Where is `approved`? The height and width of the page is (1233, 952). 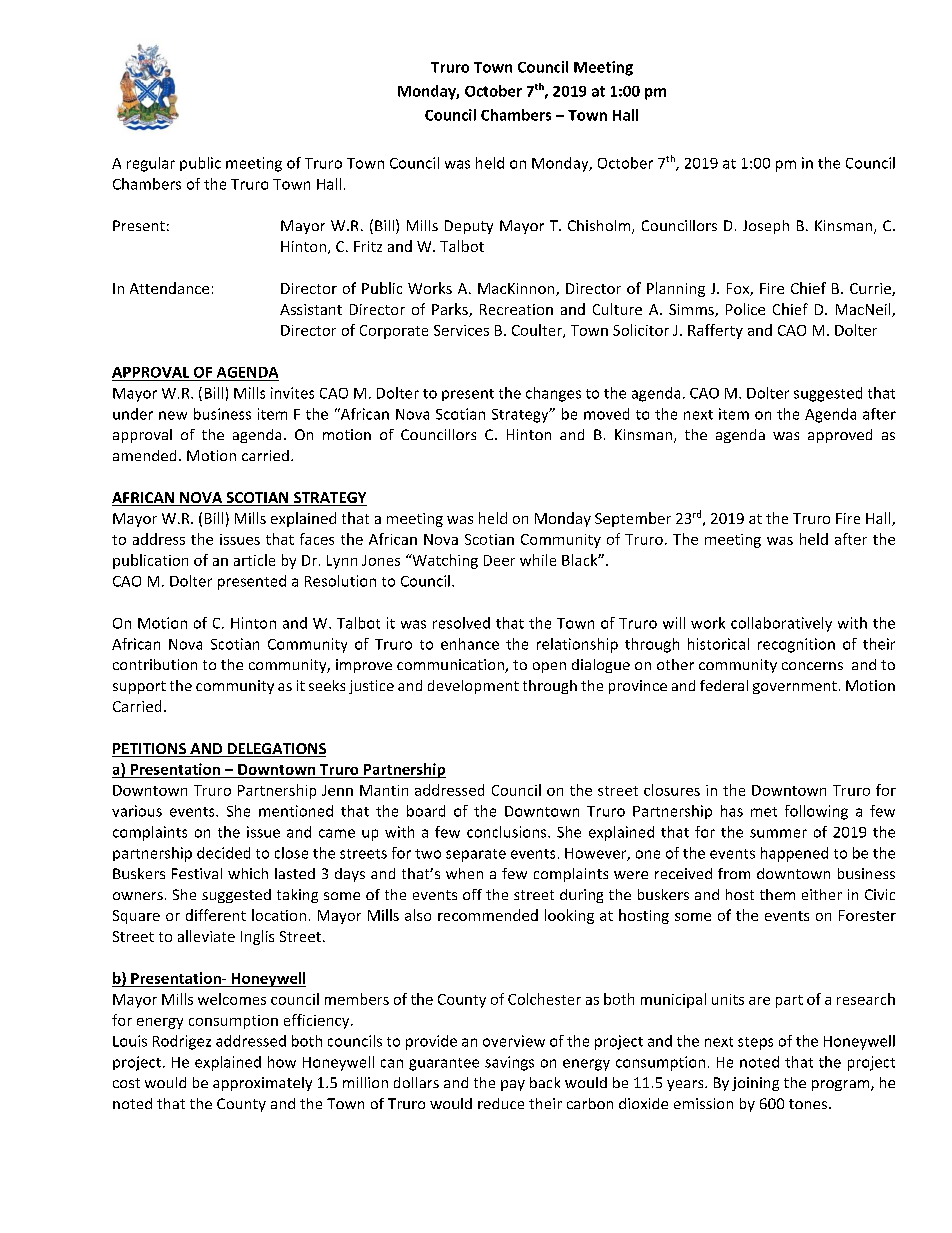 approved is located at coordinates (840, 436).
